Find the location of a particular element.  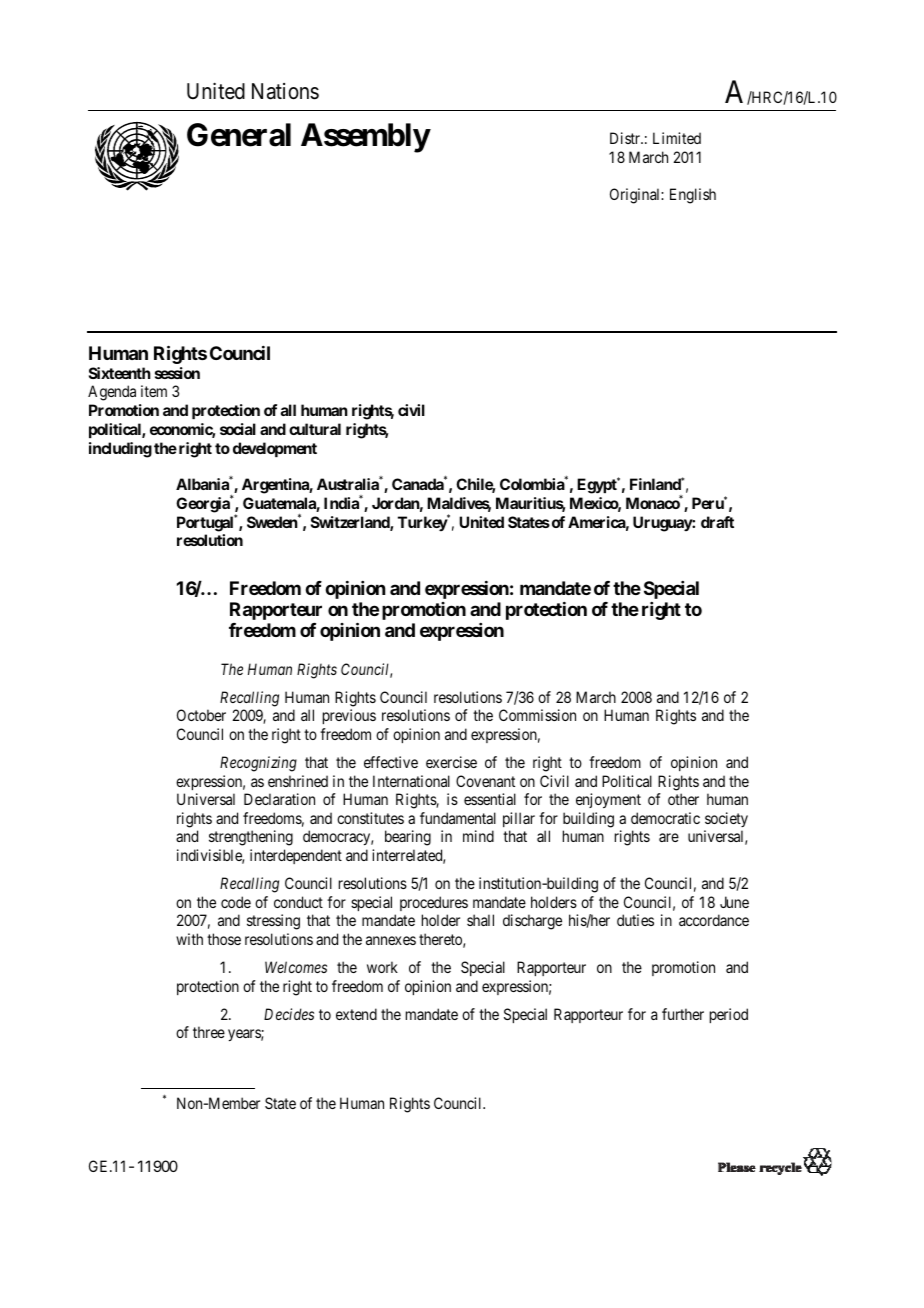

session is located at coordinates (177, 373).
